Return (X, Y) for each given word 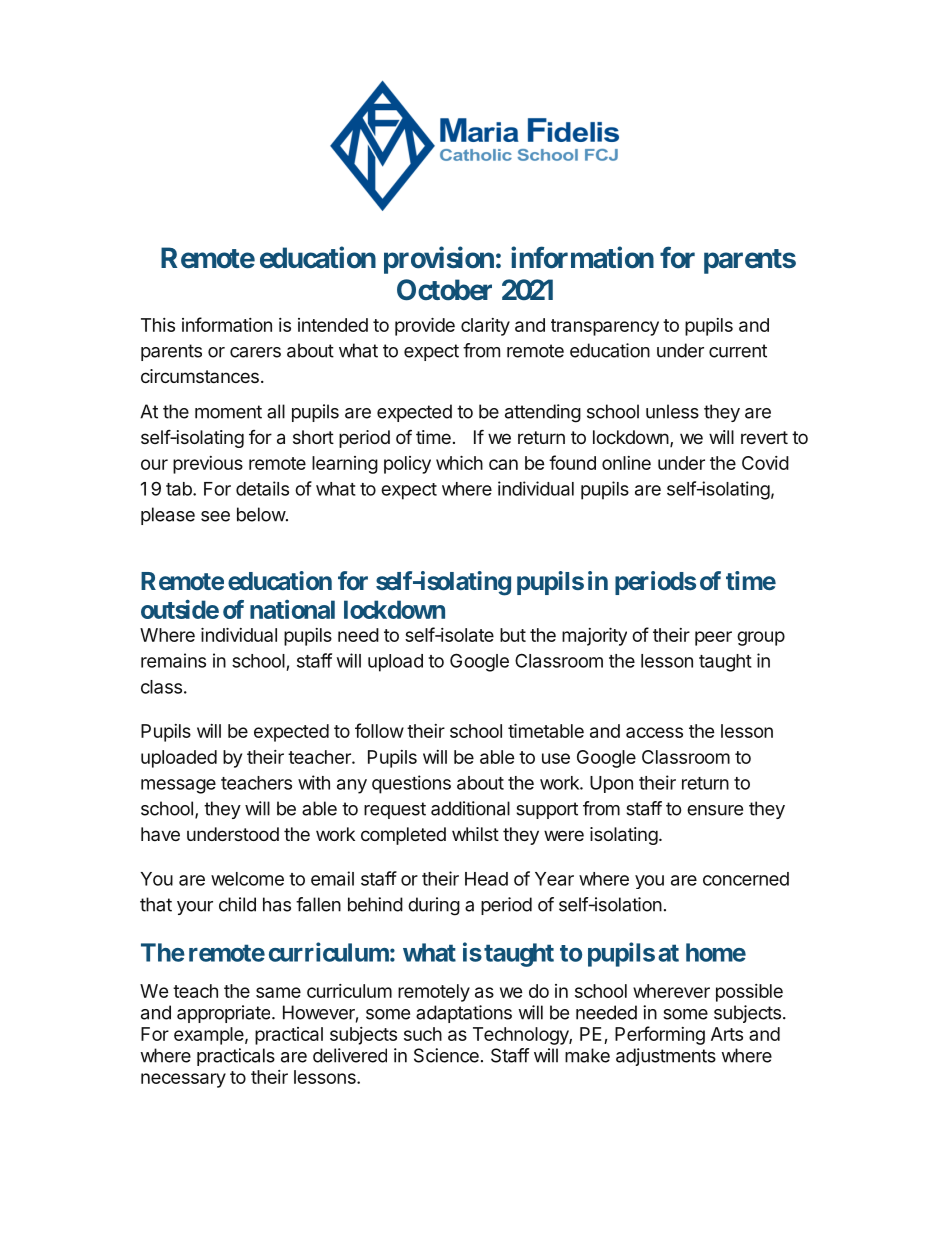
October (444, 290)
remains (173, 660)
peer (713, 638)
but (513, 635)
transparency (605, 327)
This (158, 325)
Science (446, 1055)
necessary (183, 1080)
